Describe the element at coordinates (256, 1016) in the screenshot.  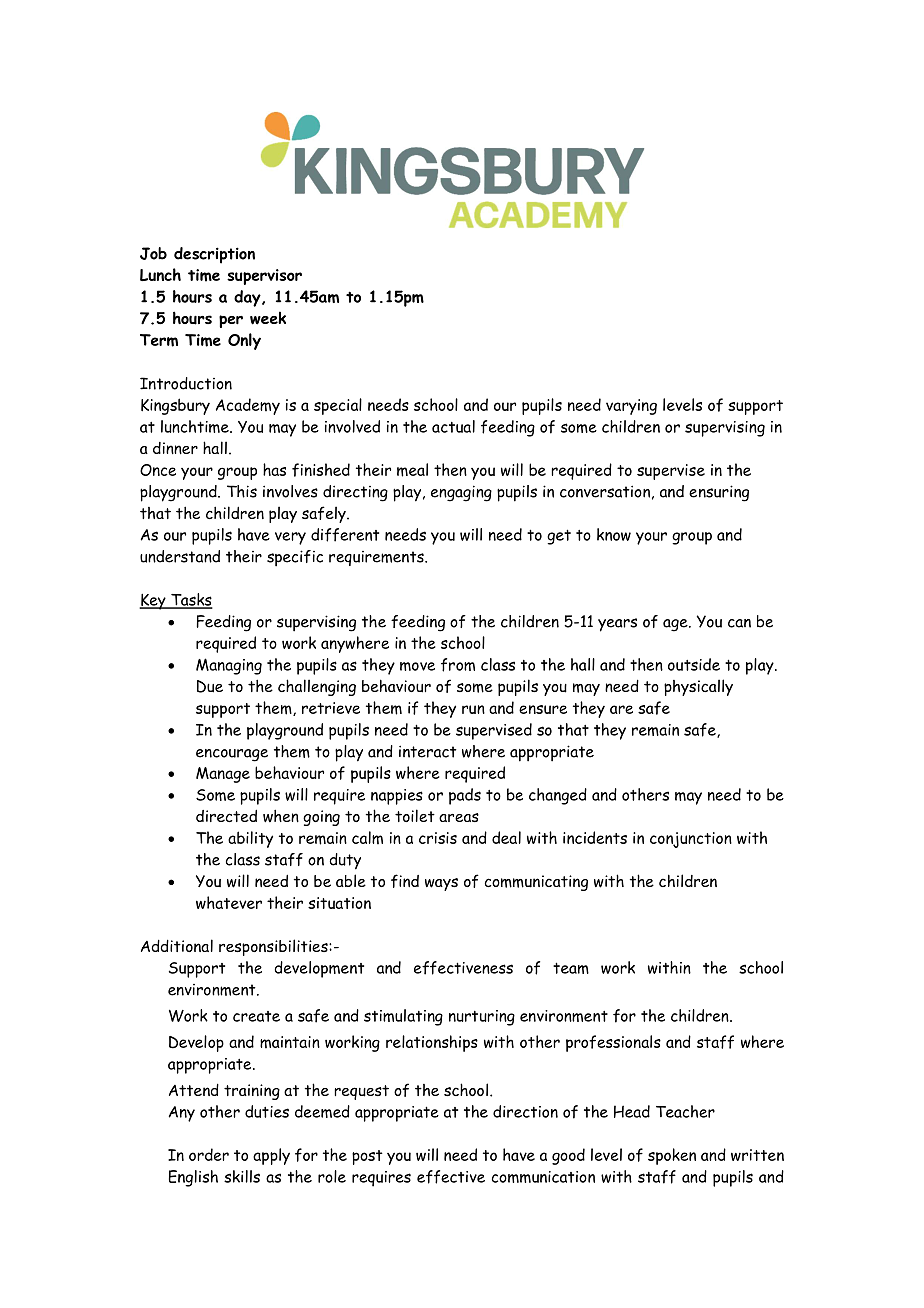
I see `create` at that location.
